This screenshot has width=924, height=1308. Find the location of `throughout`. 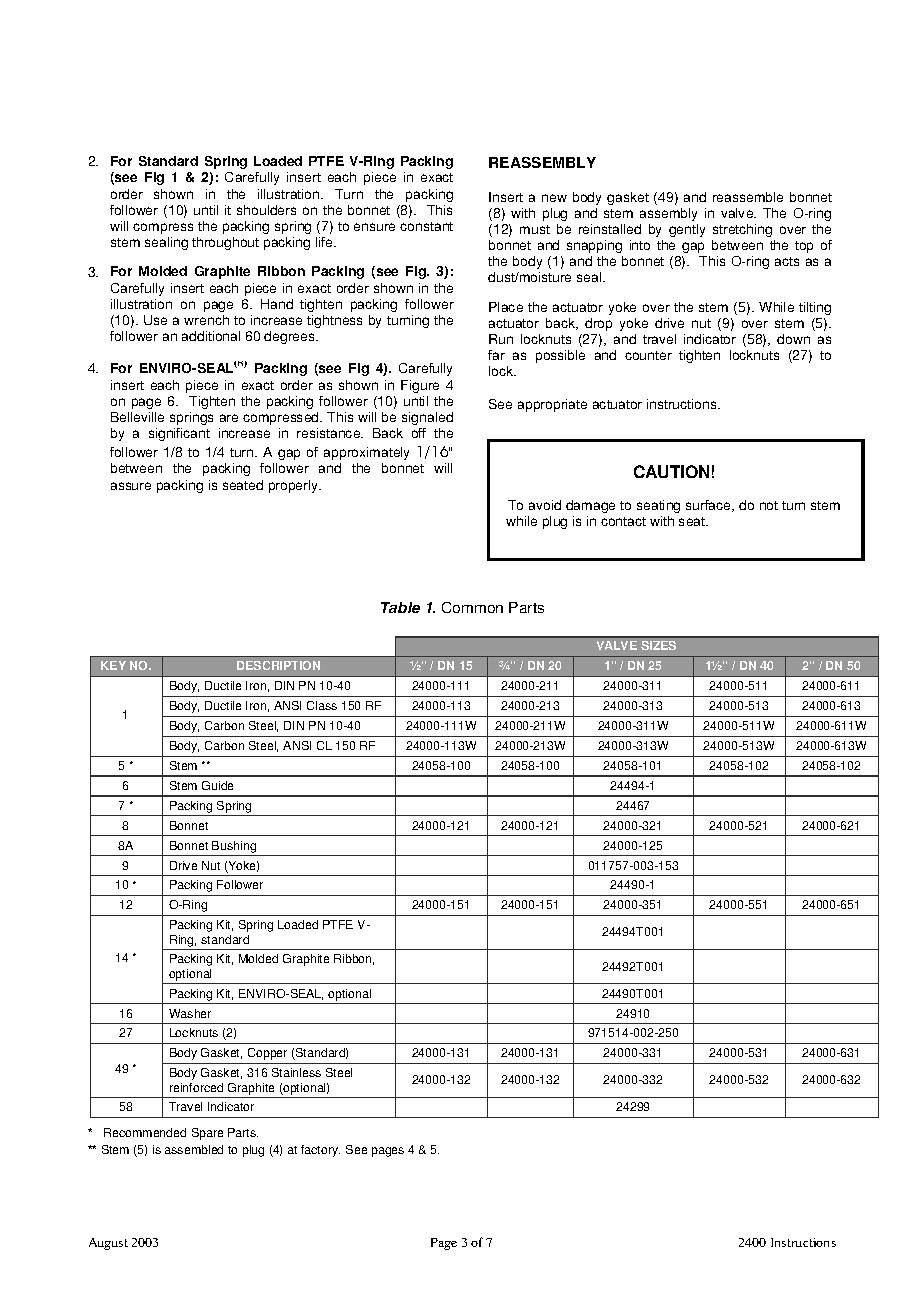

throughout is located at coordinates (225, 243).
